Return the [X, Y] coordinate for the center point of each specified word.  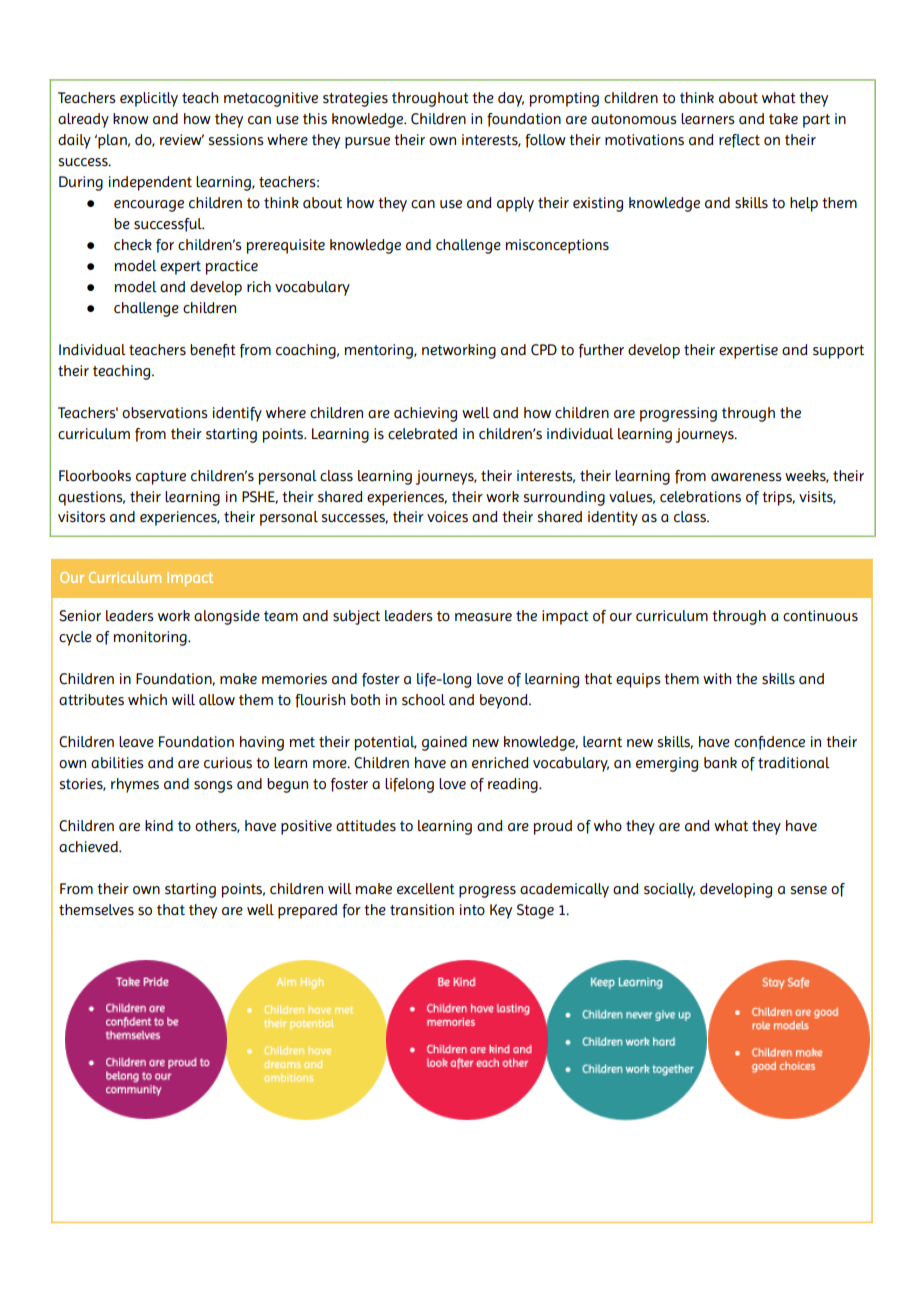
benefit [213, 351]
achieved [89, 847]
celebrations [700, 497]
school [423, 700]
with [717, 679]
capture [161, 478]
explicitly [149, 99]
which [147, 700]
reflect [739, 141]
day [511, 99]
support [838, 352]
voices [447, 517]
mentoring [380, 351]
